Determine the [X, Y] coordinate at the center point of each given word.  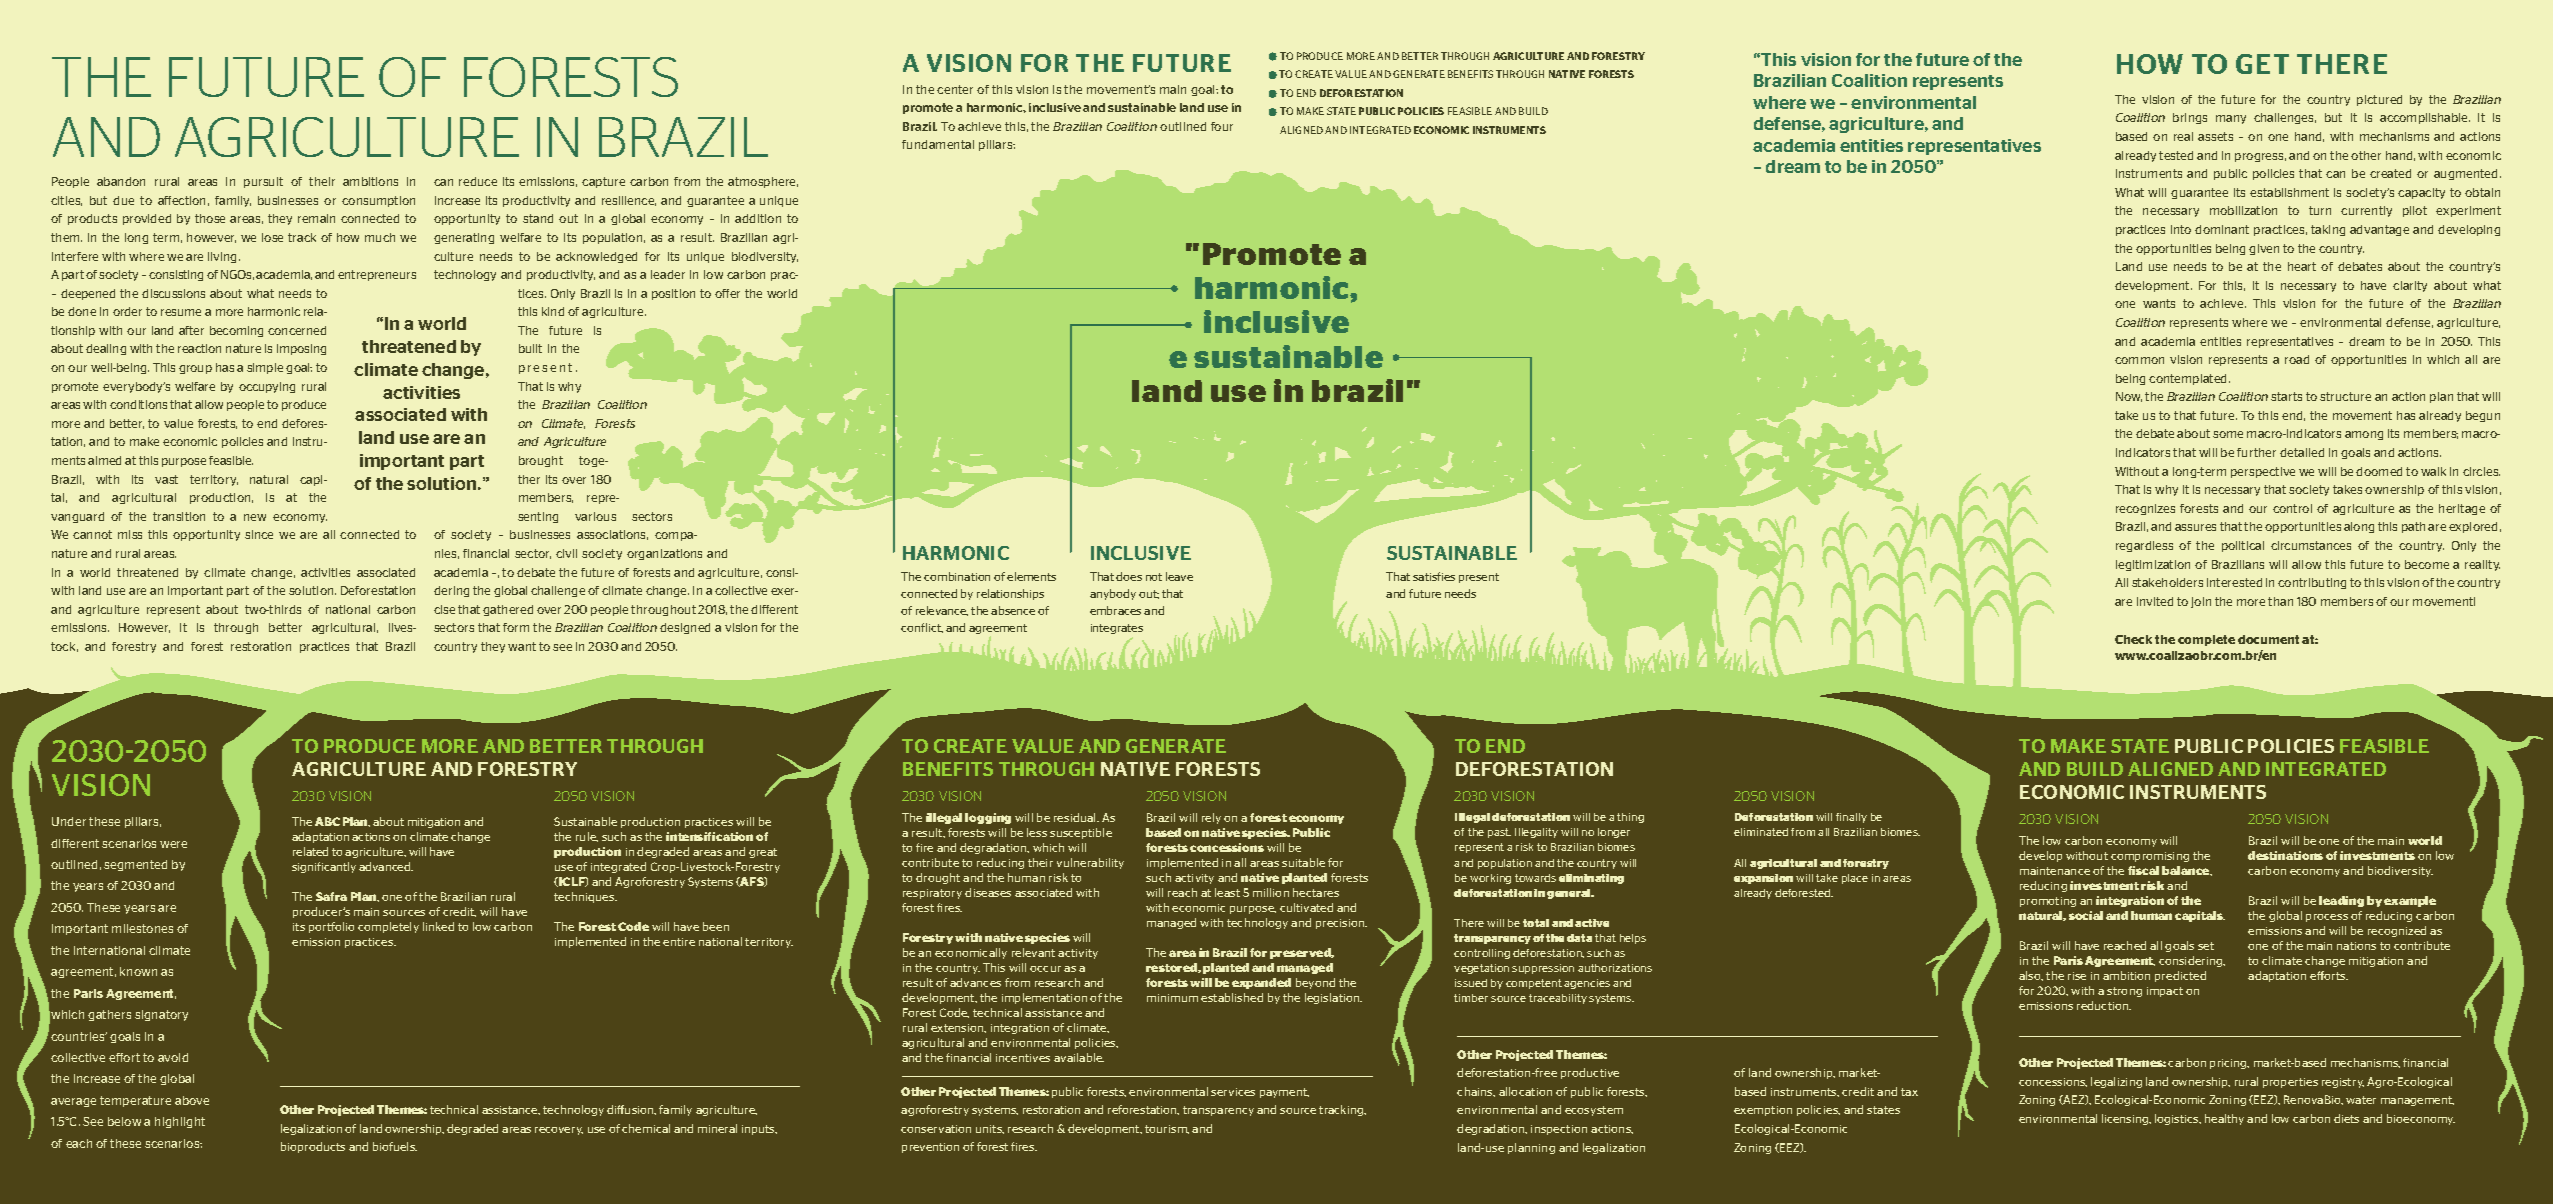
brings [2190, 118]
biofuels [395, 1146]
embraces [1115, 610]
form [516, 627]
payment [1284, 1093]
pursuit [263, 182]
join [2201, 602]
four [1222, 126]
